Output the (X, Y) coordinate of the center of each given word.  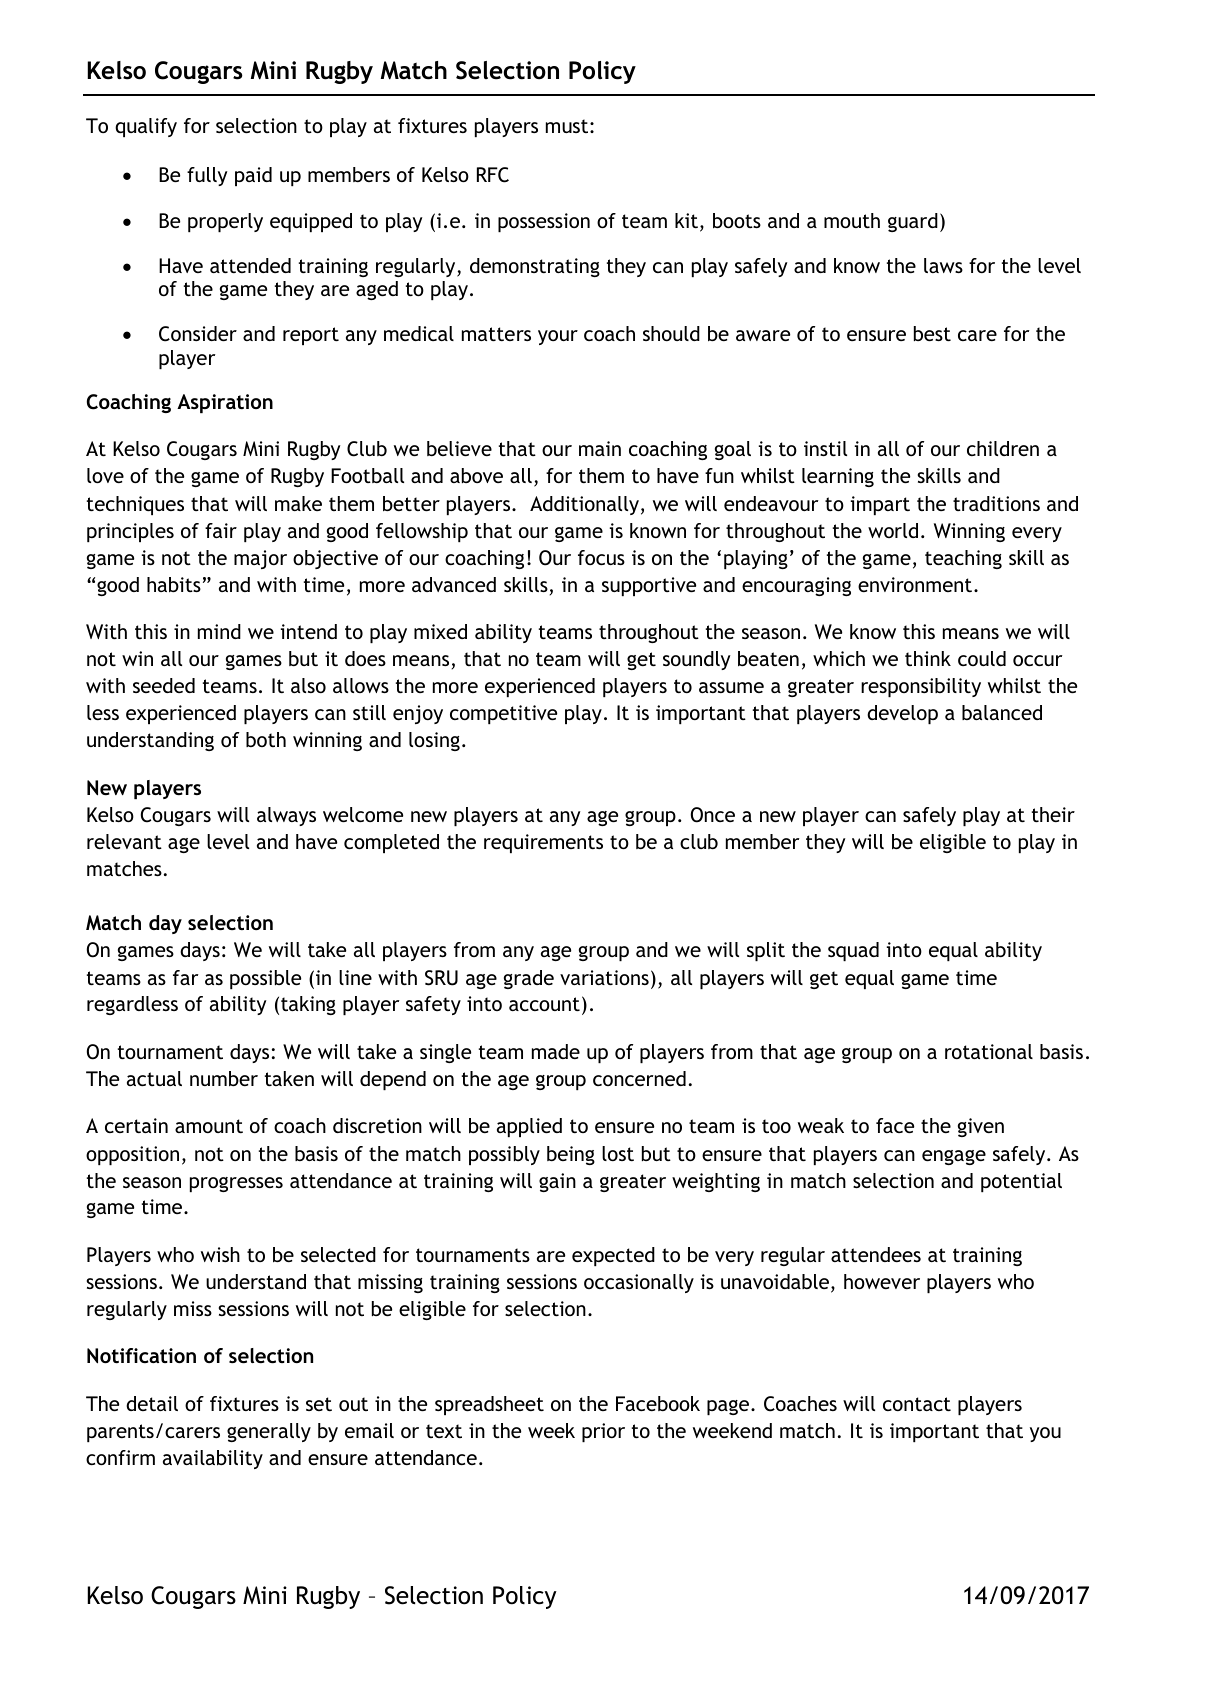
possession (544, 222)
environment (916, 584)
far (185, 977)
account (544, 1004)
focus (601, 557)
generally (269, 1432)
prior (603, 1432)
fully (207, 176)
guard (913, 222)
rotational (989, 1051)
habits (174, 584)
